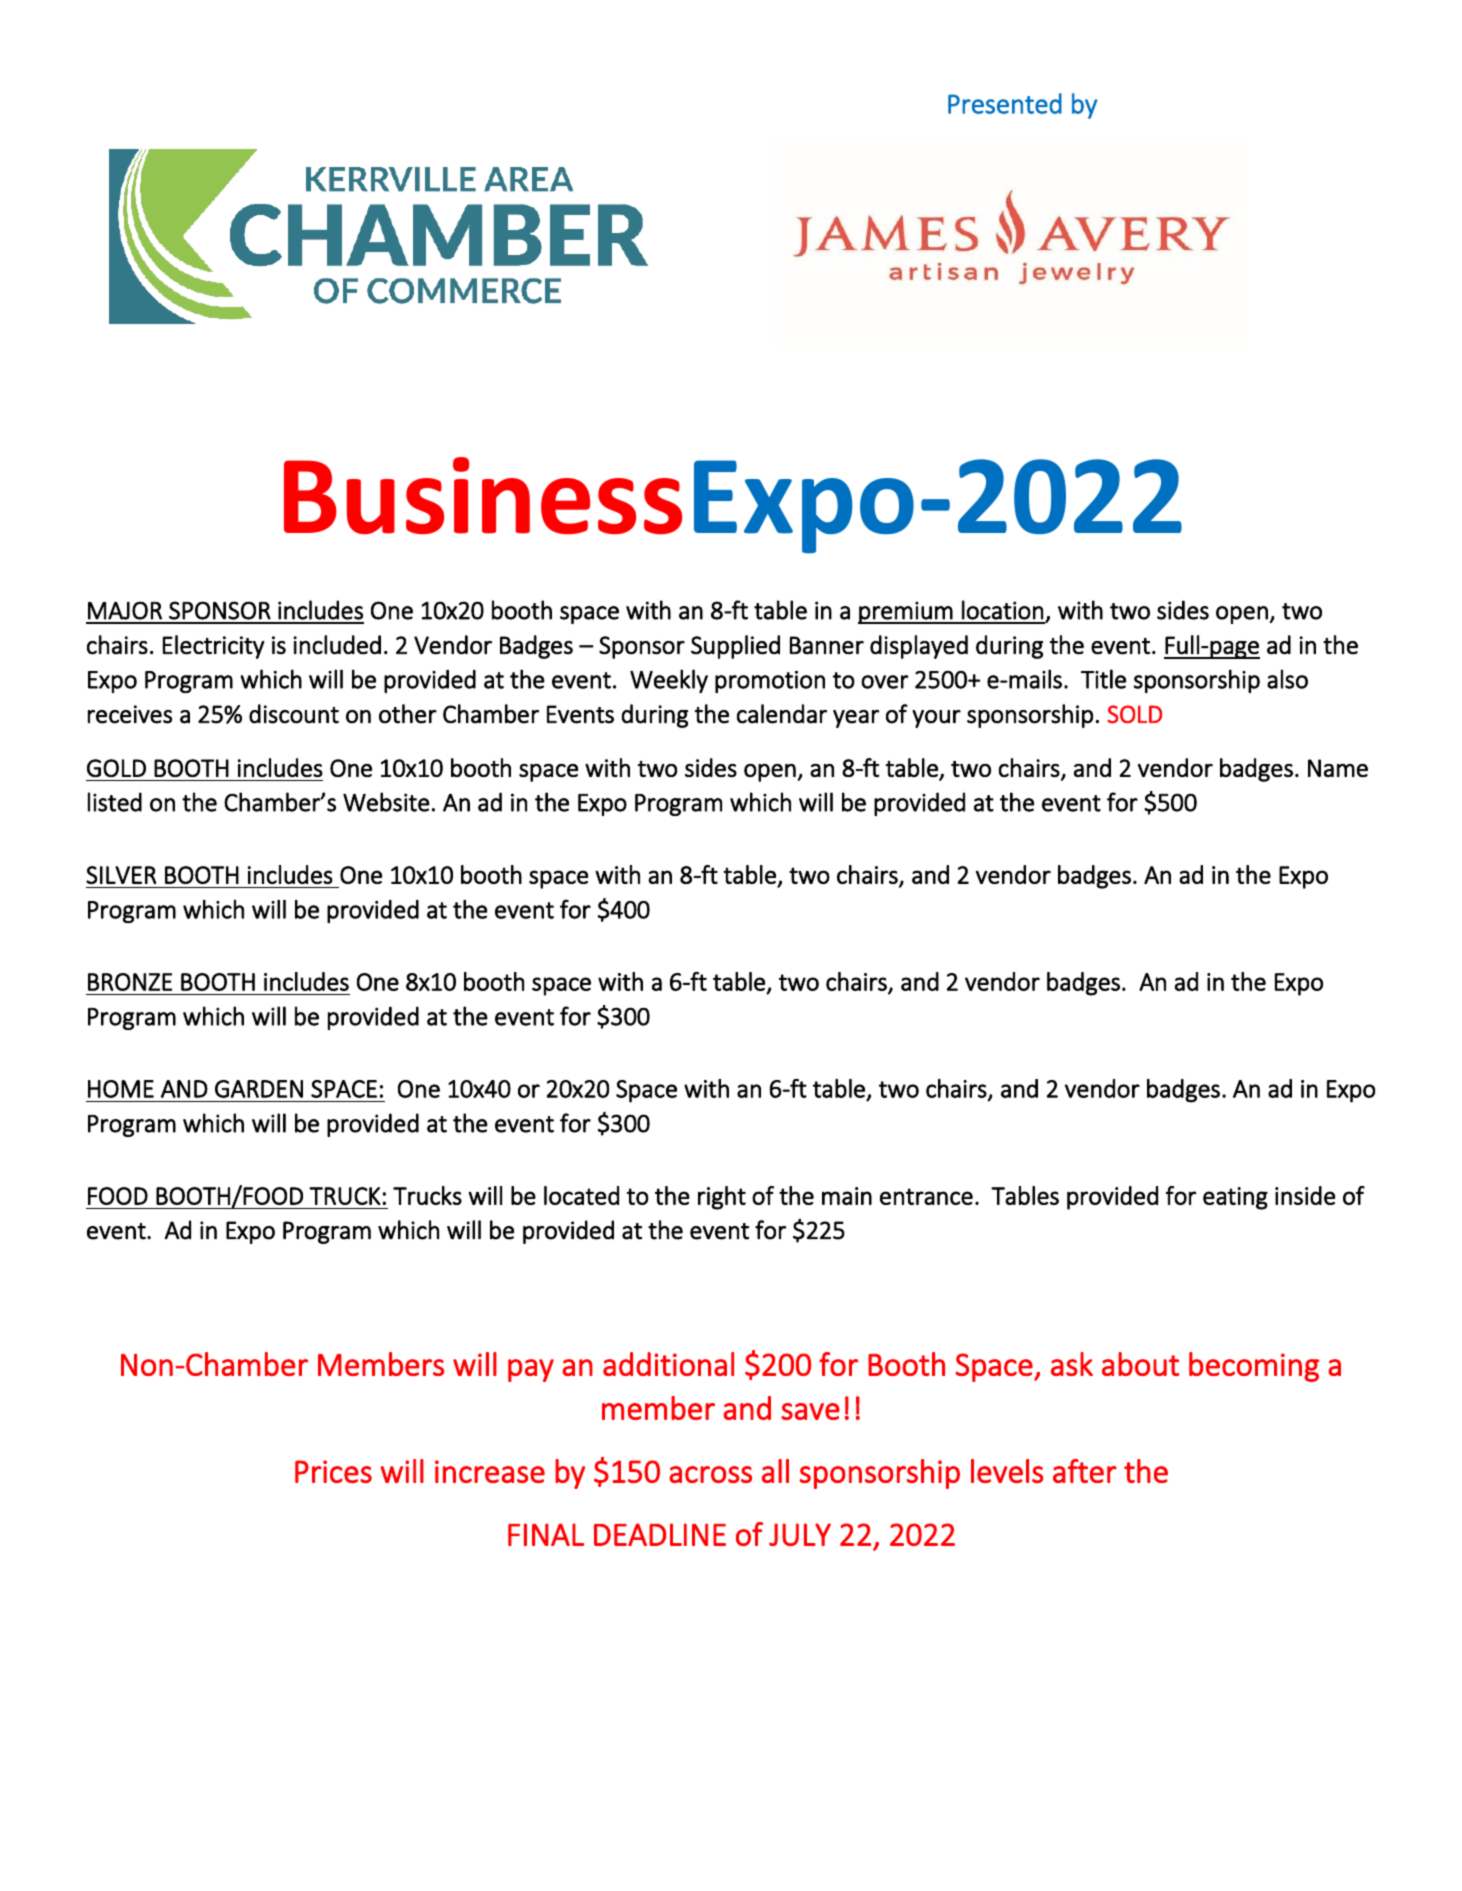 The image size is (1462, 1891). What do you see at coordinates (1338, 768) in the screenshot?
I see `Name` at bounding box center [1338, 768].
